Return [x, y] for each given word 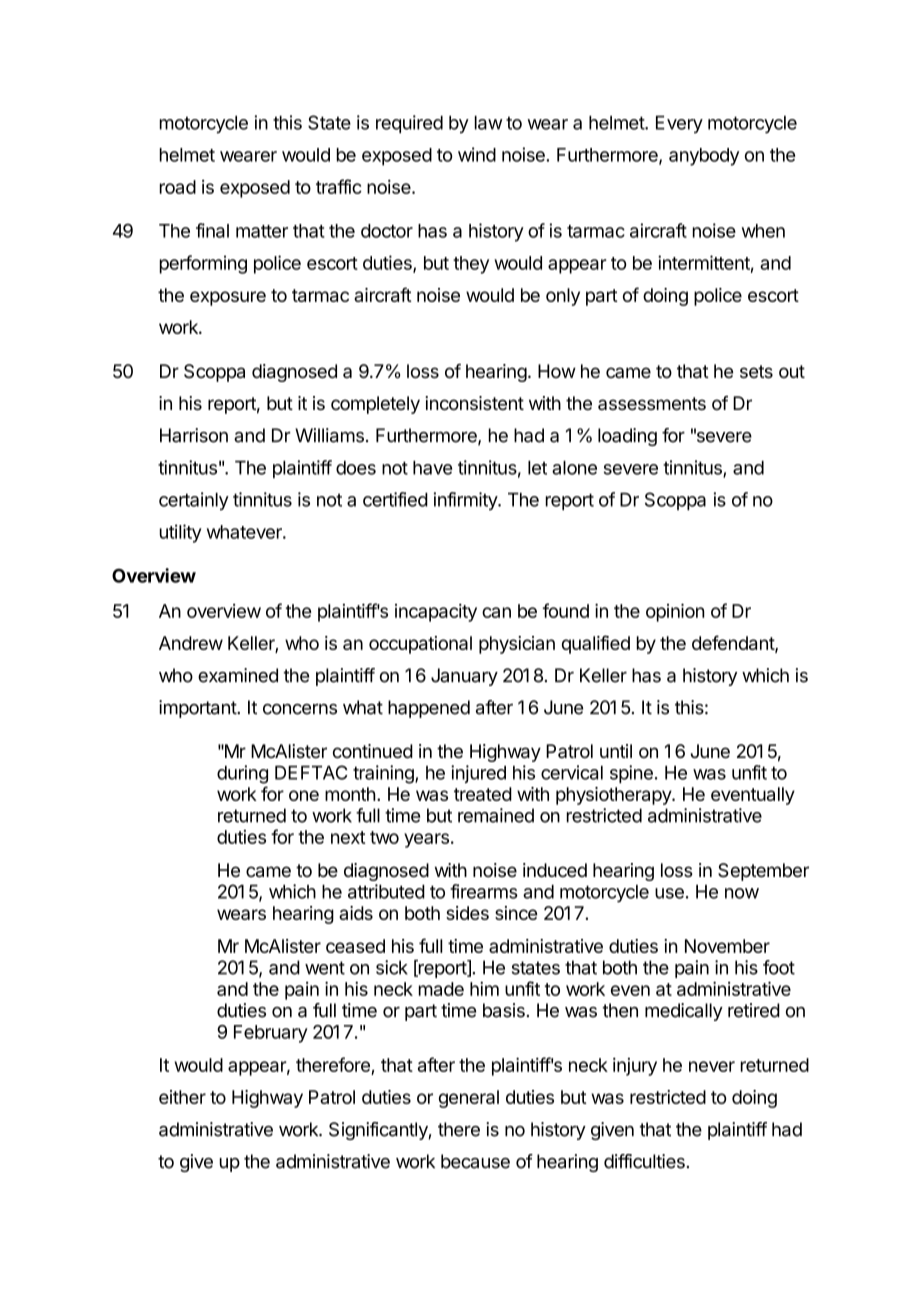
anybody [704, 157]
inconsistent [474, 403]
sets [756, 371]
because [475, 1161]
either [182, 1097]
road [178, 187]
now [742, 893]
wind [477, 154]
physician [517, 645]
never [712, 1066]
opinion [675, 612]
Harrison [194, 435]
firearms [484, 891]
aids [356, 913]
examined [238, 675]
